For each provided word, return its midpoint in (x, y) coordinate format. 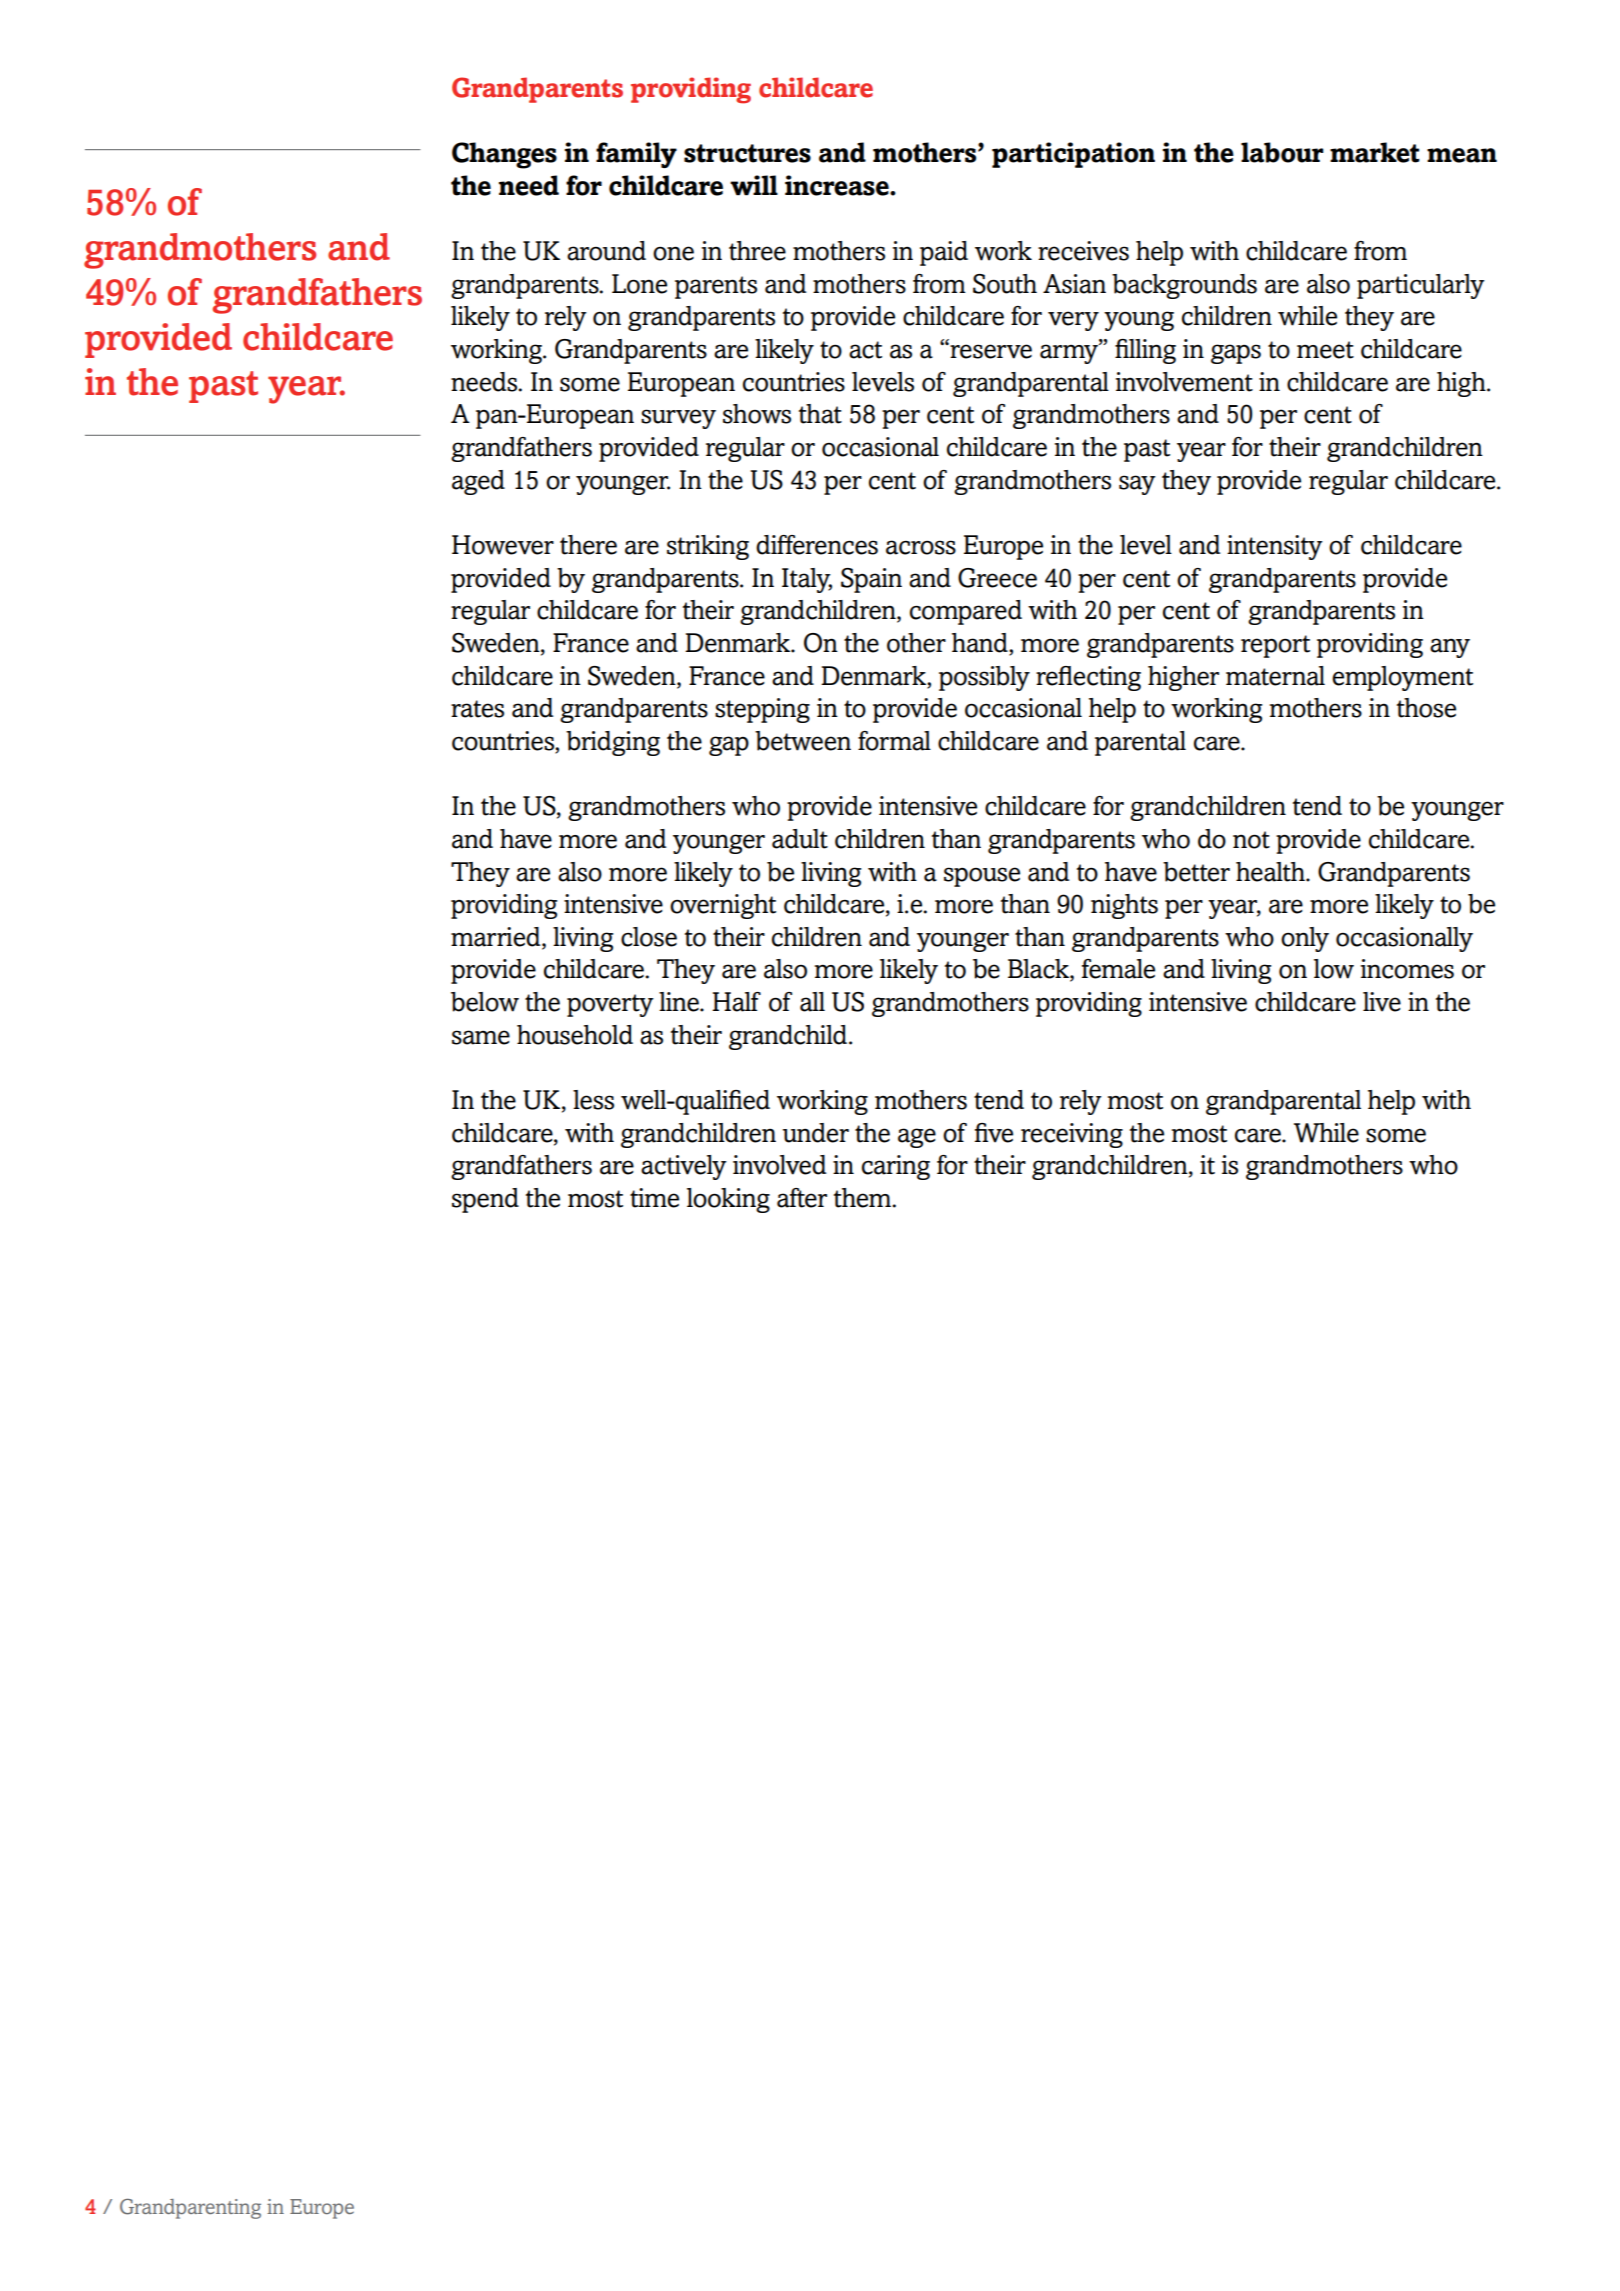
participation (1073, 155)
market (1375, 152)
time (654, 1198)
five (994, 1133)
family (636, 155)
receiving (1072, 1135)
